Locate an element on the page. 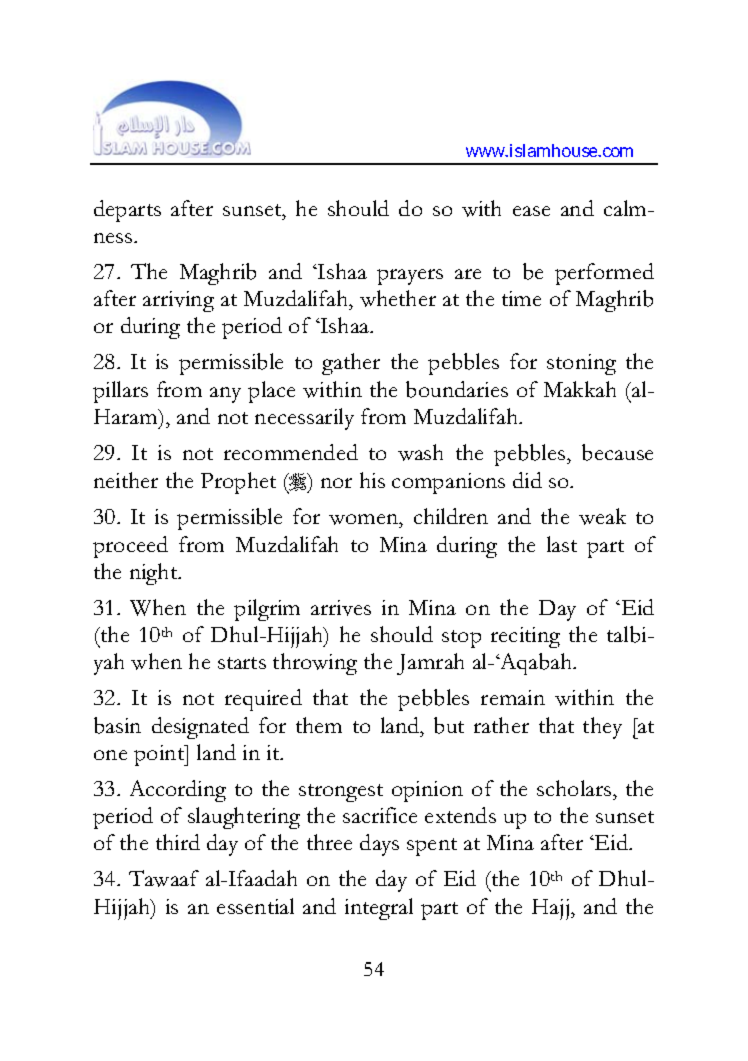  Hajj is located at coordinates (550, 909).
